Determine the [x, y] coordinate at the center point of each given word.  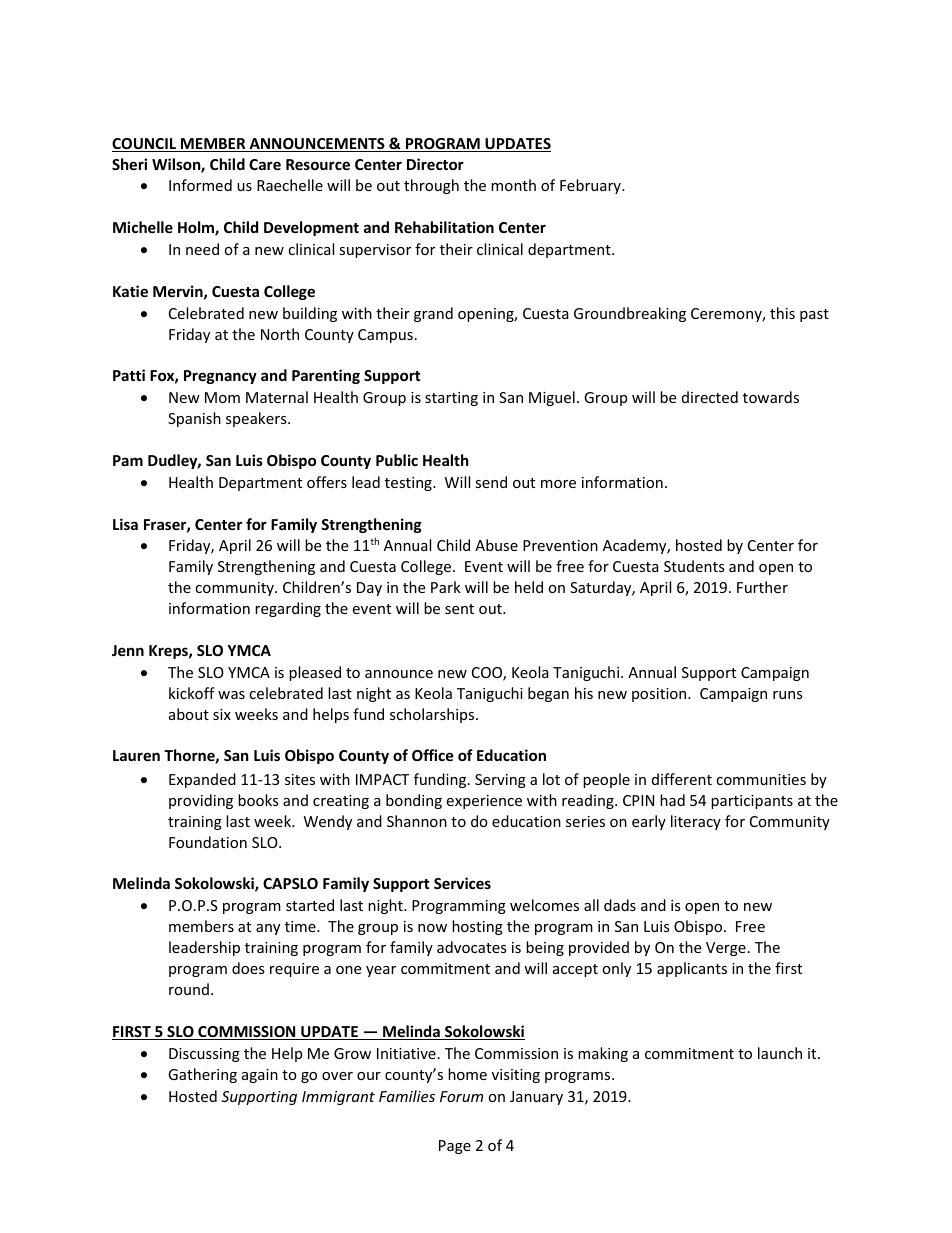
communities [761, 779]
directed [710, 397]
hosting [477, 927]
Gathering [202, 1075]
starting [451, 399]
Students [694, 566]
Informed [200, 185]
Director [435, 164]
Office [433, 755]
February [591, 186]
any [268, 929]
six [222, 714]
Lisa [125, 524]
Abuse [496, 545]
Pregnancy [220, 377]
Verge [726, 949]
